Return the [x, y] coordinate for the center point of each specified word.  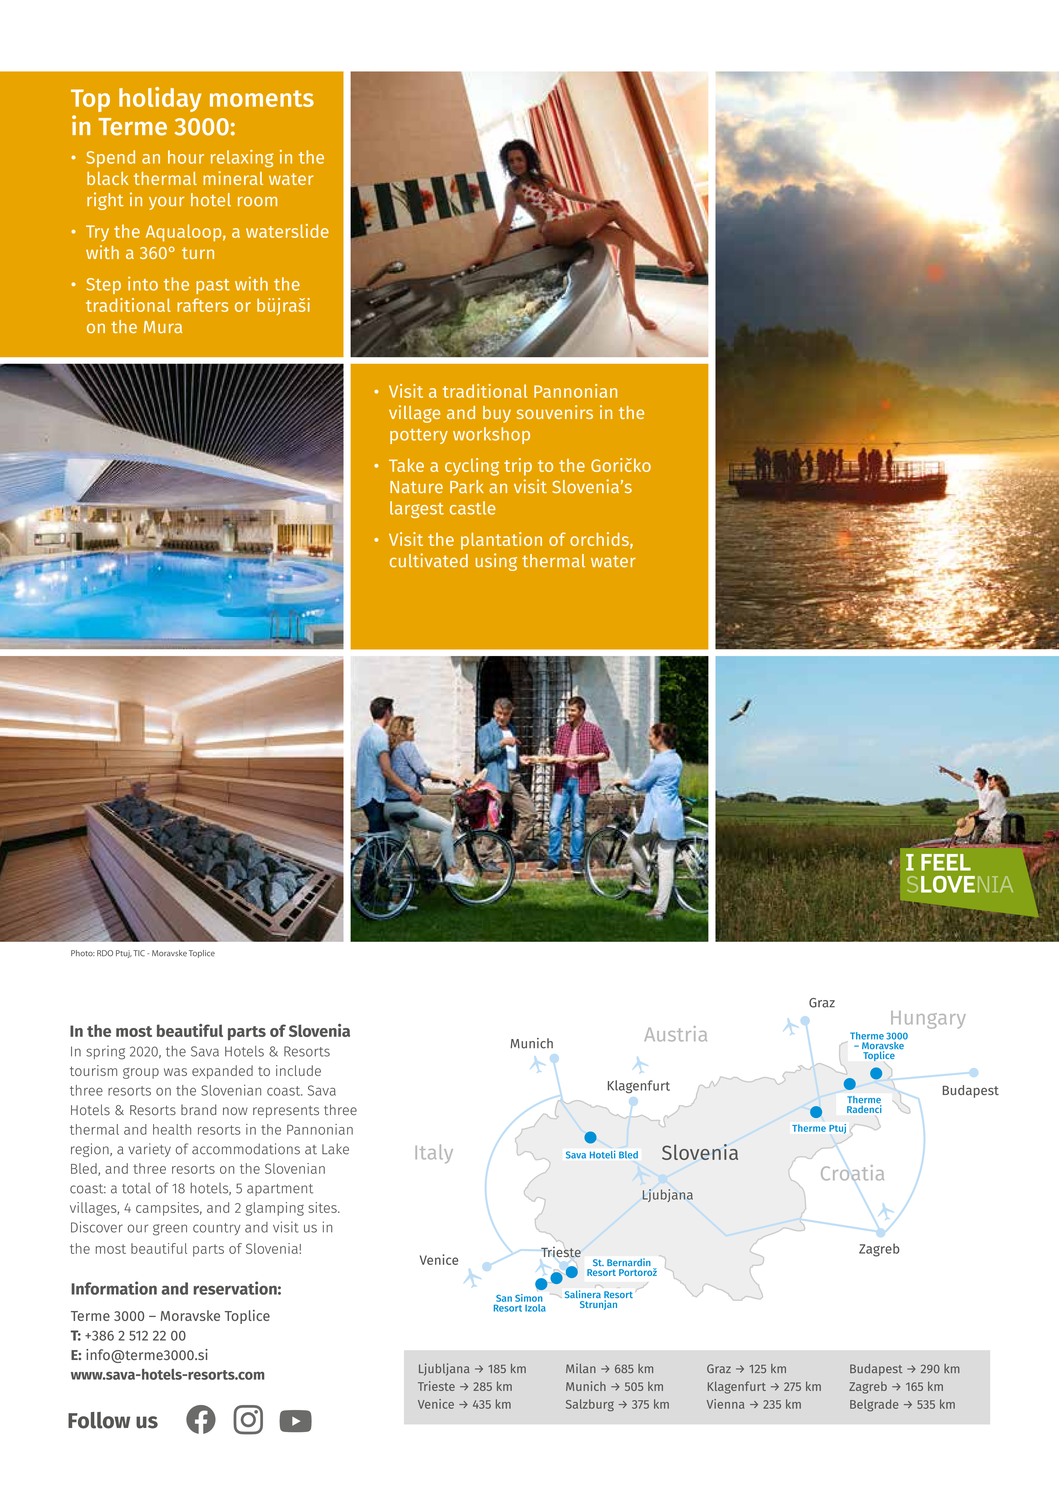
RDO [105, 953]
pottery [419, 436]
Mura [163, 327]
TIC [139, 953]
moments [262, 98]
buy [497, 414]
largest [417, 509]
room [257, 202]
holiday [160, 99]
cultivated [429, 560]
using [496, 562]
